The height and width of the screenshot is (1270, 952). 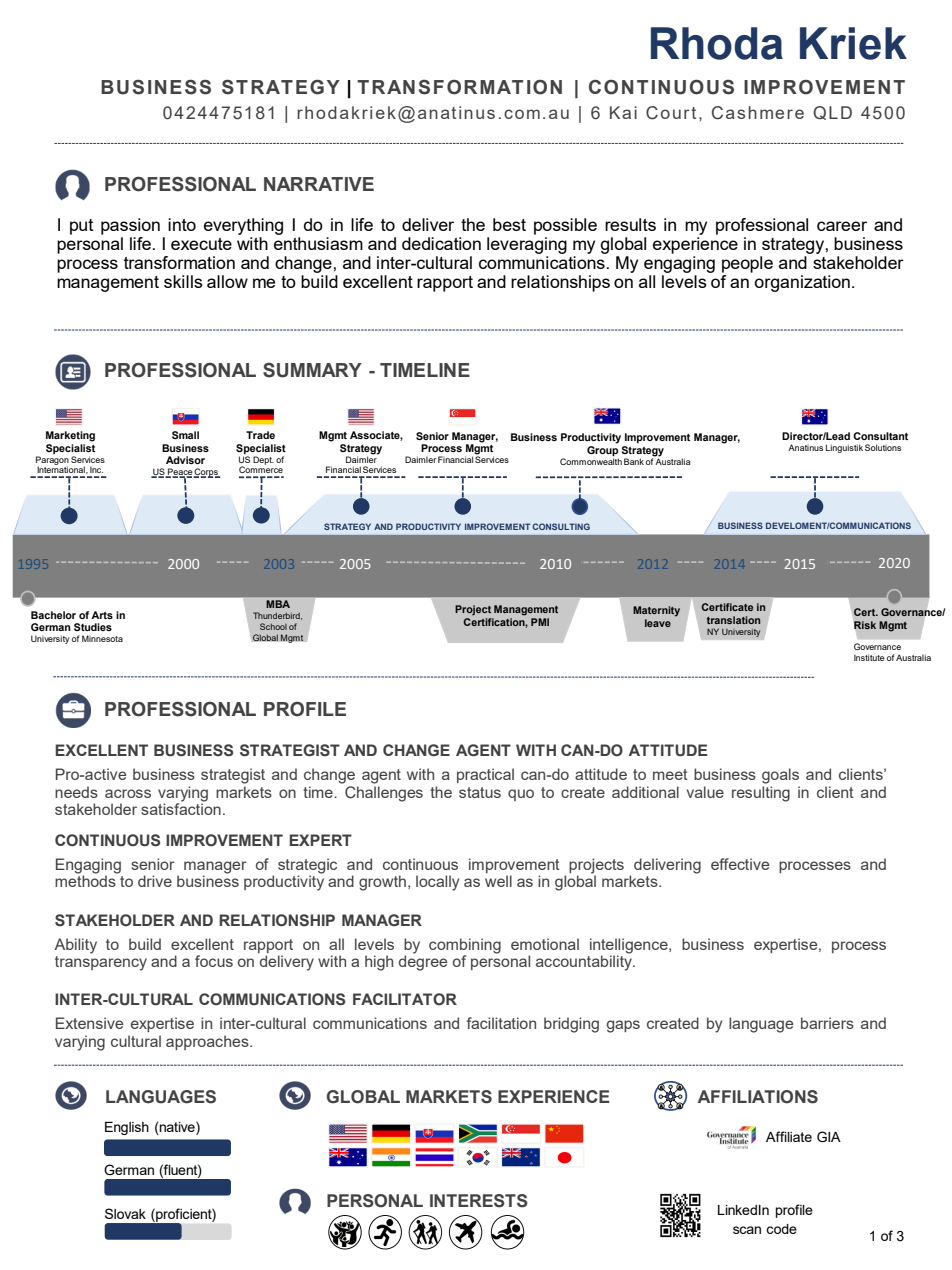 What do you see at coordinates (827, 1023) in the screenshot?
I see `barriers` at bounding box center [827, 1023].
